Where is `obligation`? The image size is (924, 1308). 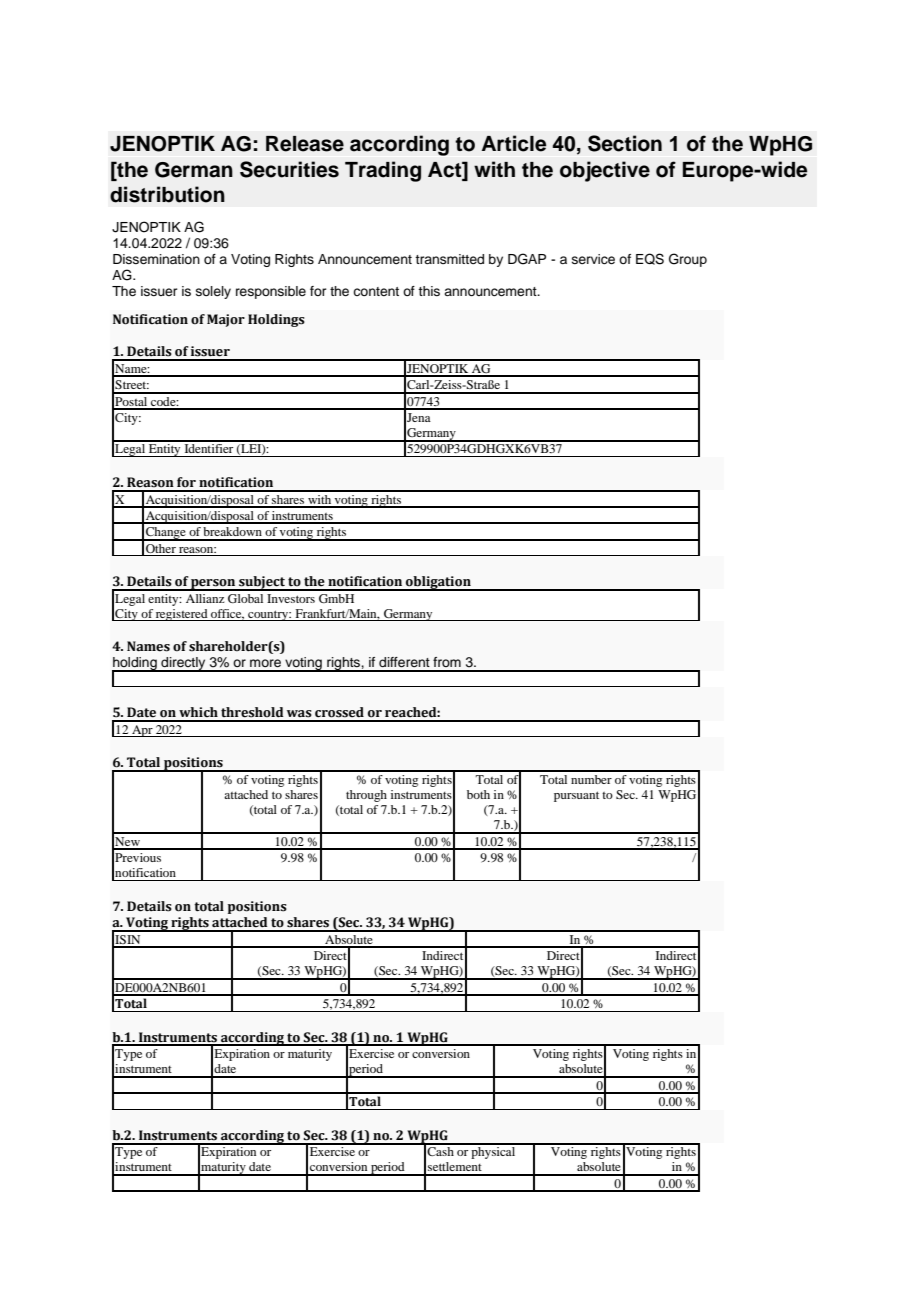
obligation is located at coordinates (438, 583).
